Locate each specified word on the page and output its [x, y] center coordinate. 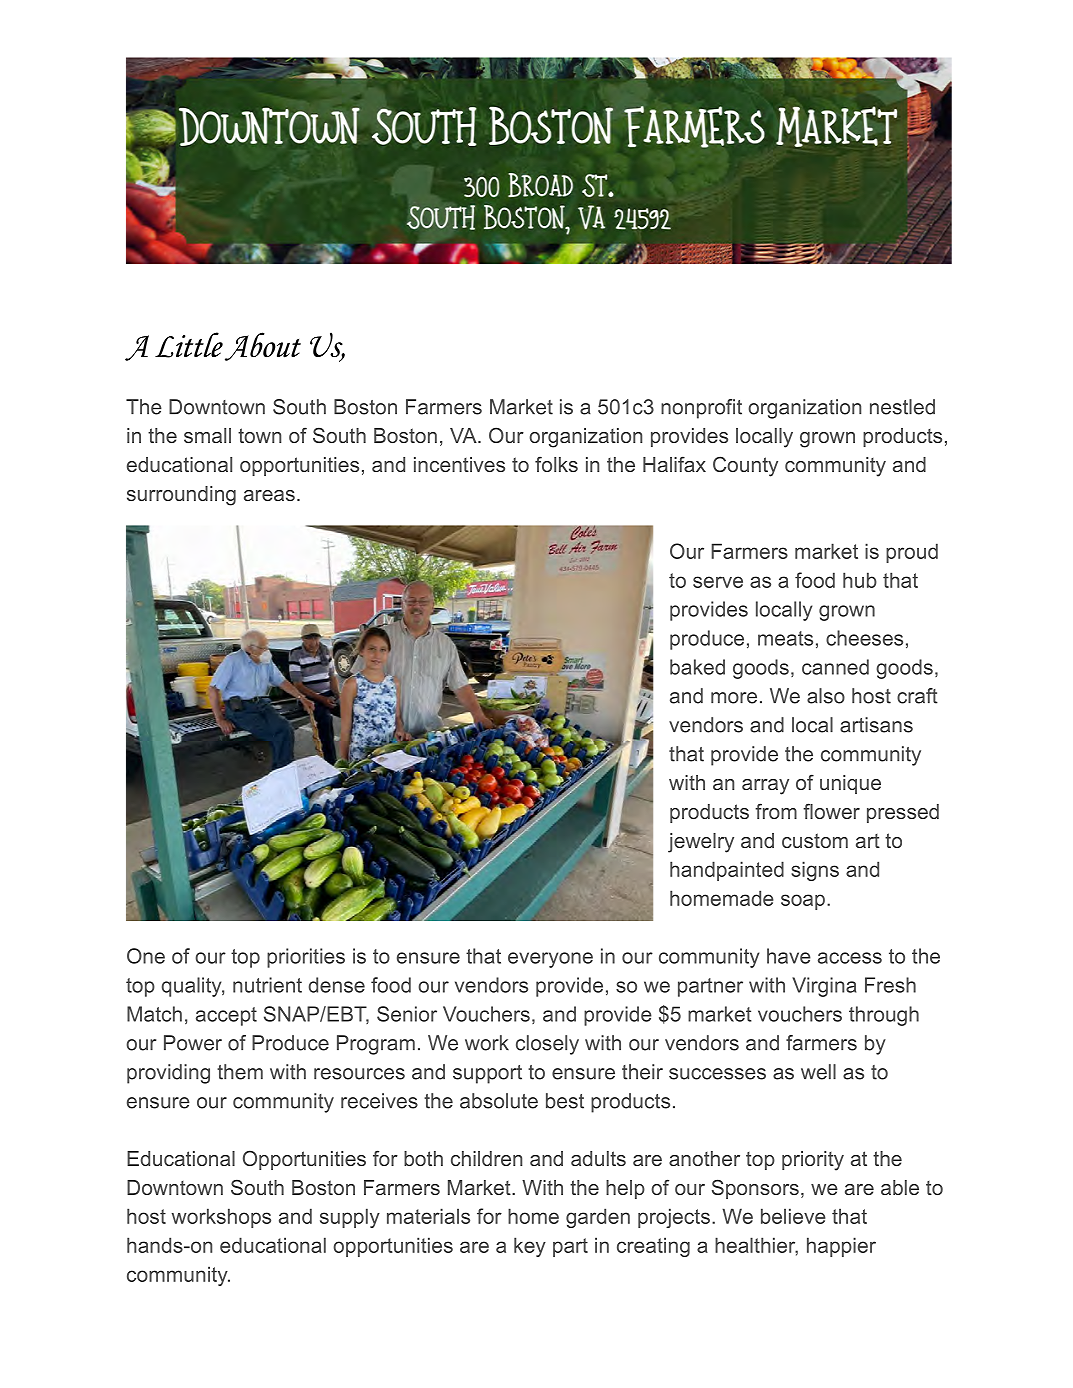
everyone [550, 960]
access [850, 958]
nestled [902, 407]
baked [697, 667]
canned [835, 667]
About [263, 346]
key [530, 1247]
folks [556, 464]
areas [269, 495]
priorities [306, 958]
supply [350, 1218]
